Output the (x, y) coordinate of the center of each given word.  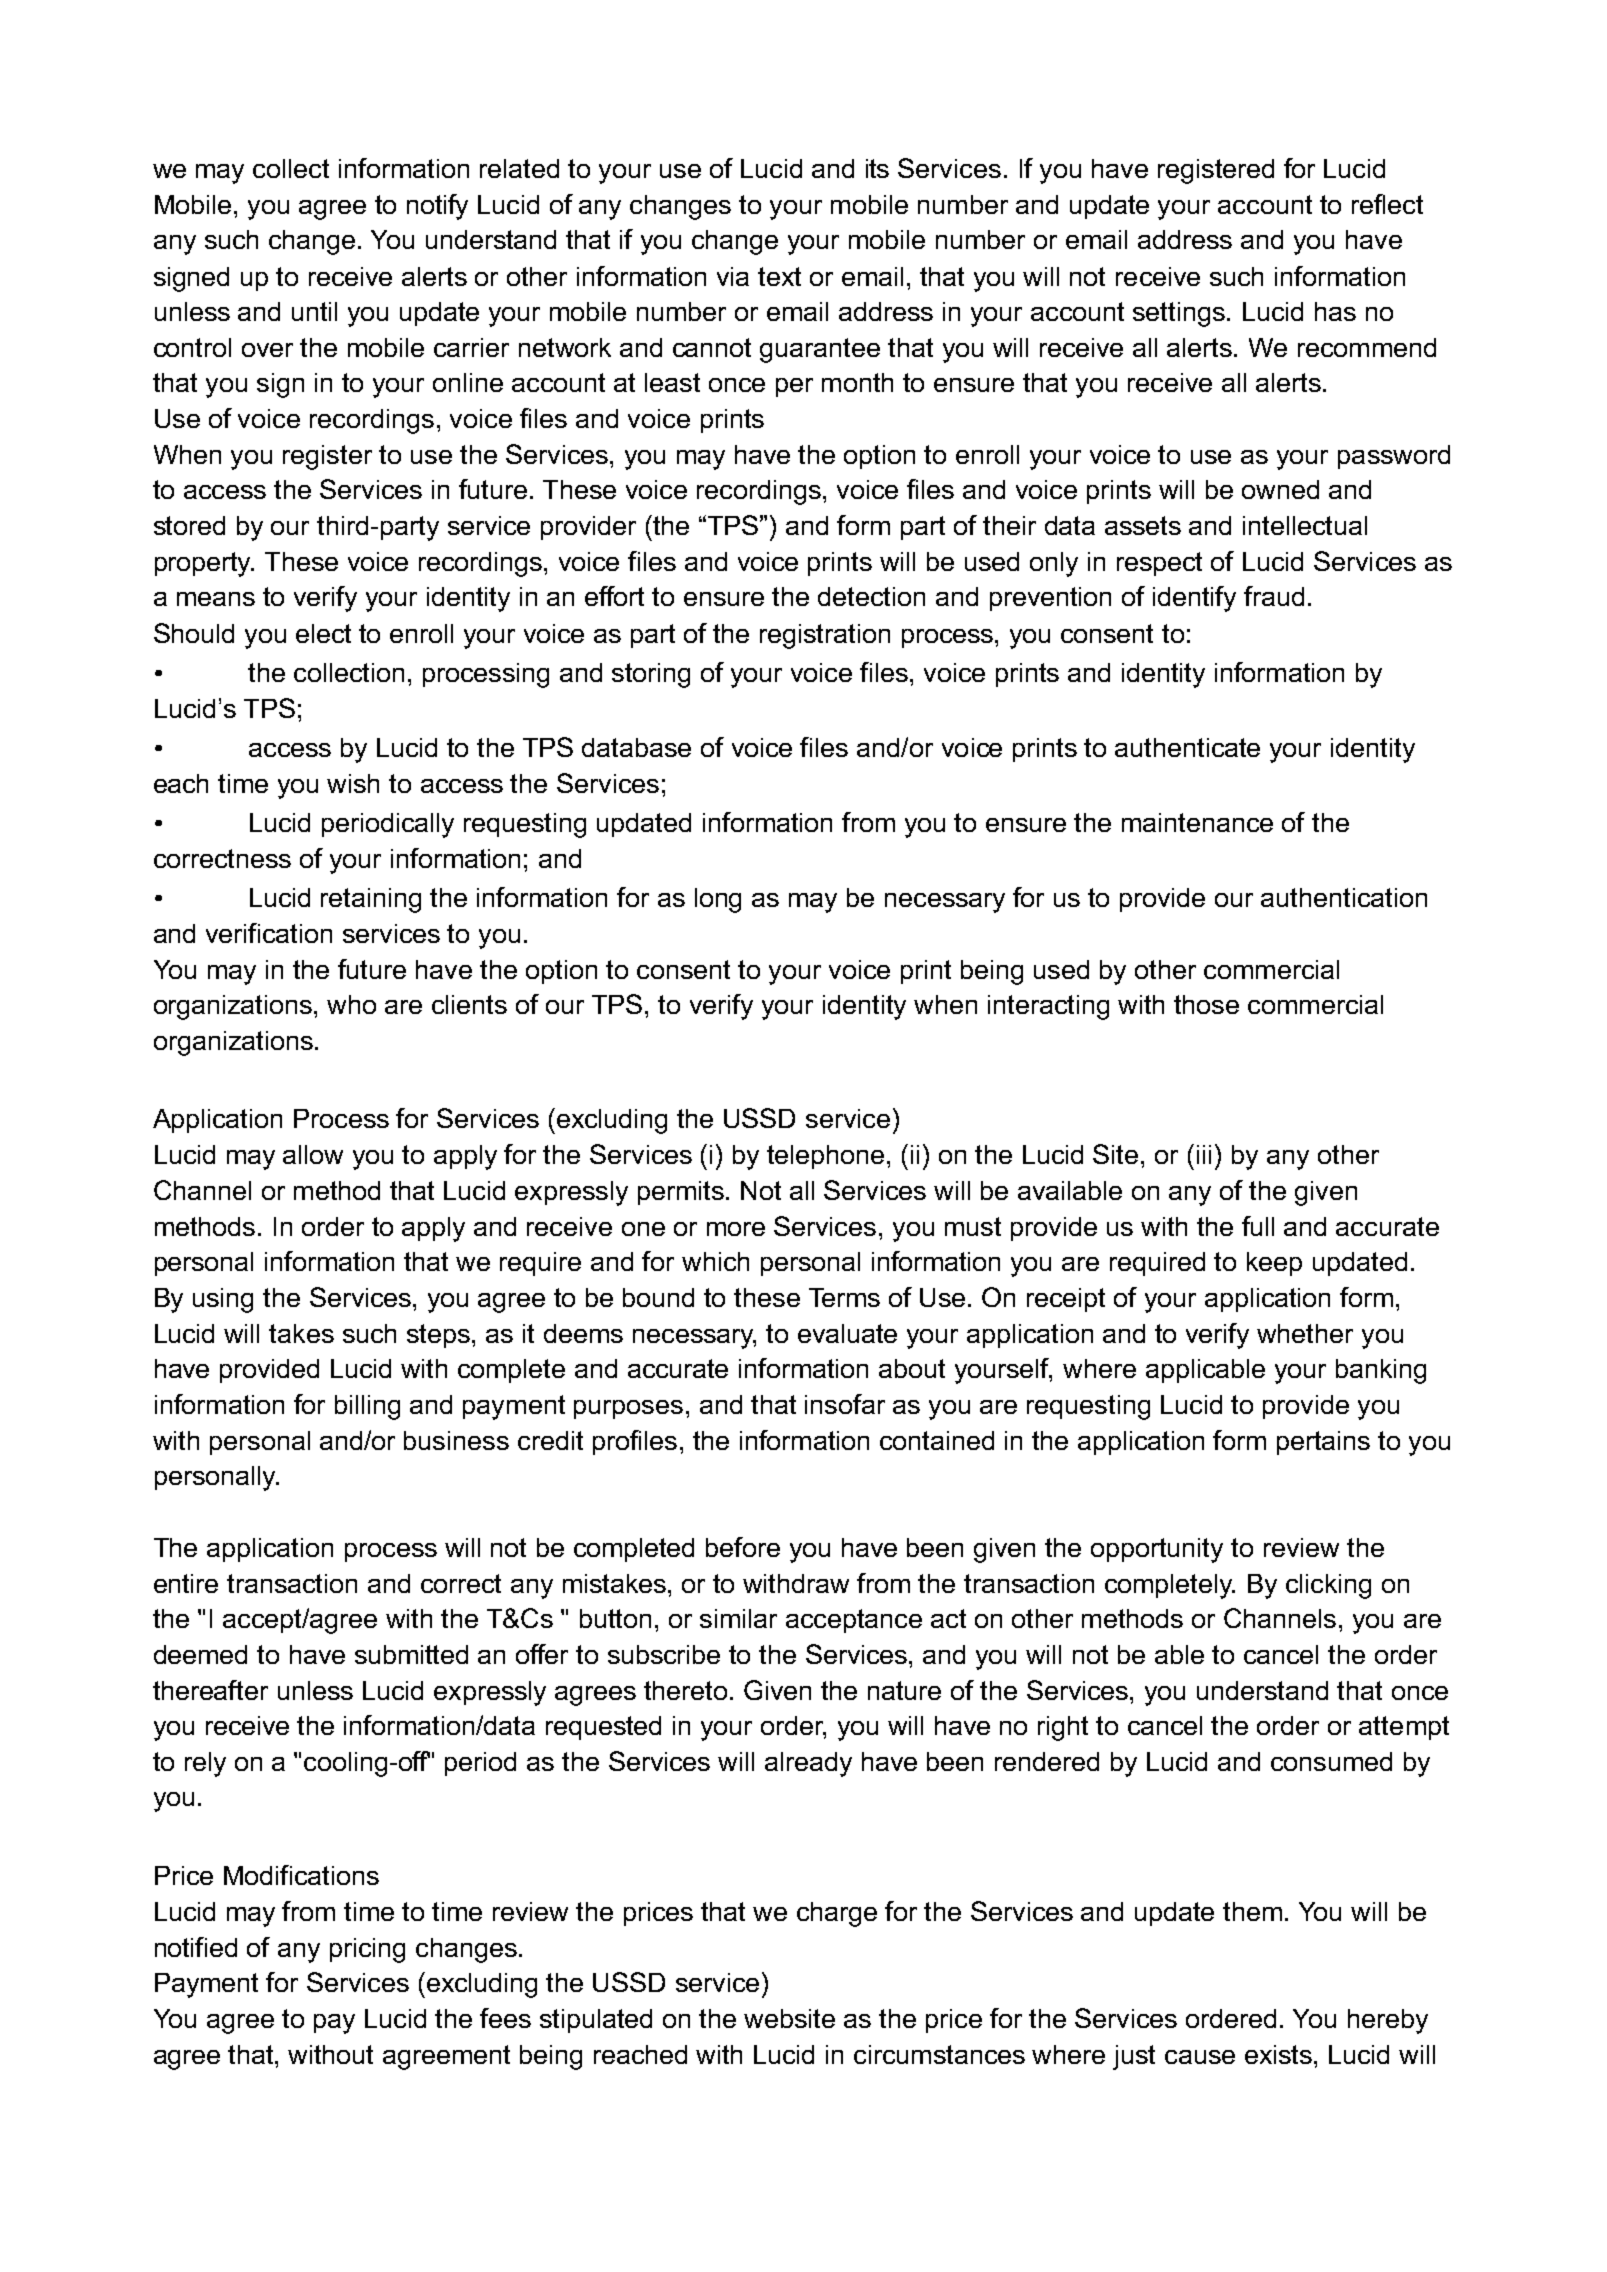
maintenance (1197, 822)
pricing (367, 1950)
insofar (845, 1404)
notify (437, 207)
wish (353, 783)
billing (367, 1407)
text (779, 276)
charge (837, 1914)
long (718, 900)
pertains (1323, 1443)
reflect (1387, 204)
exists (1278, 2054)
